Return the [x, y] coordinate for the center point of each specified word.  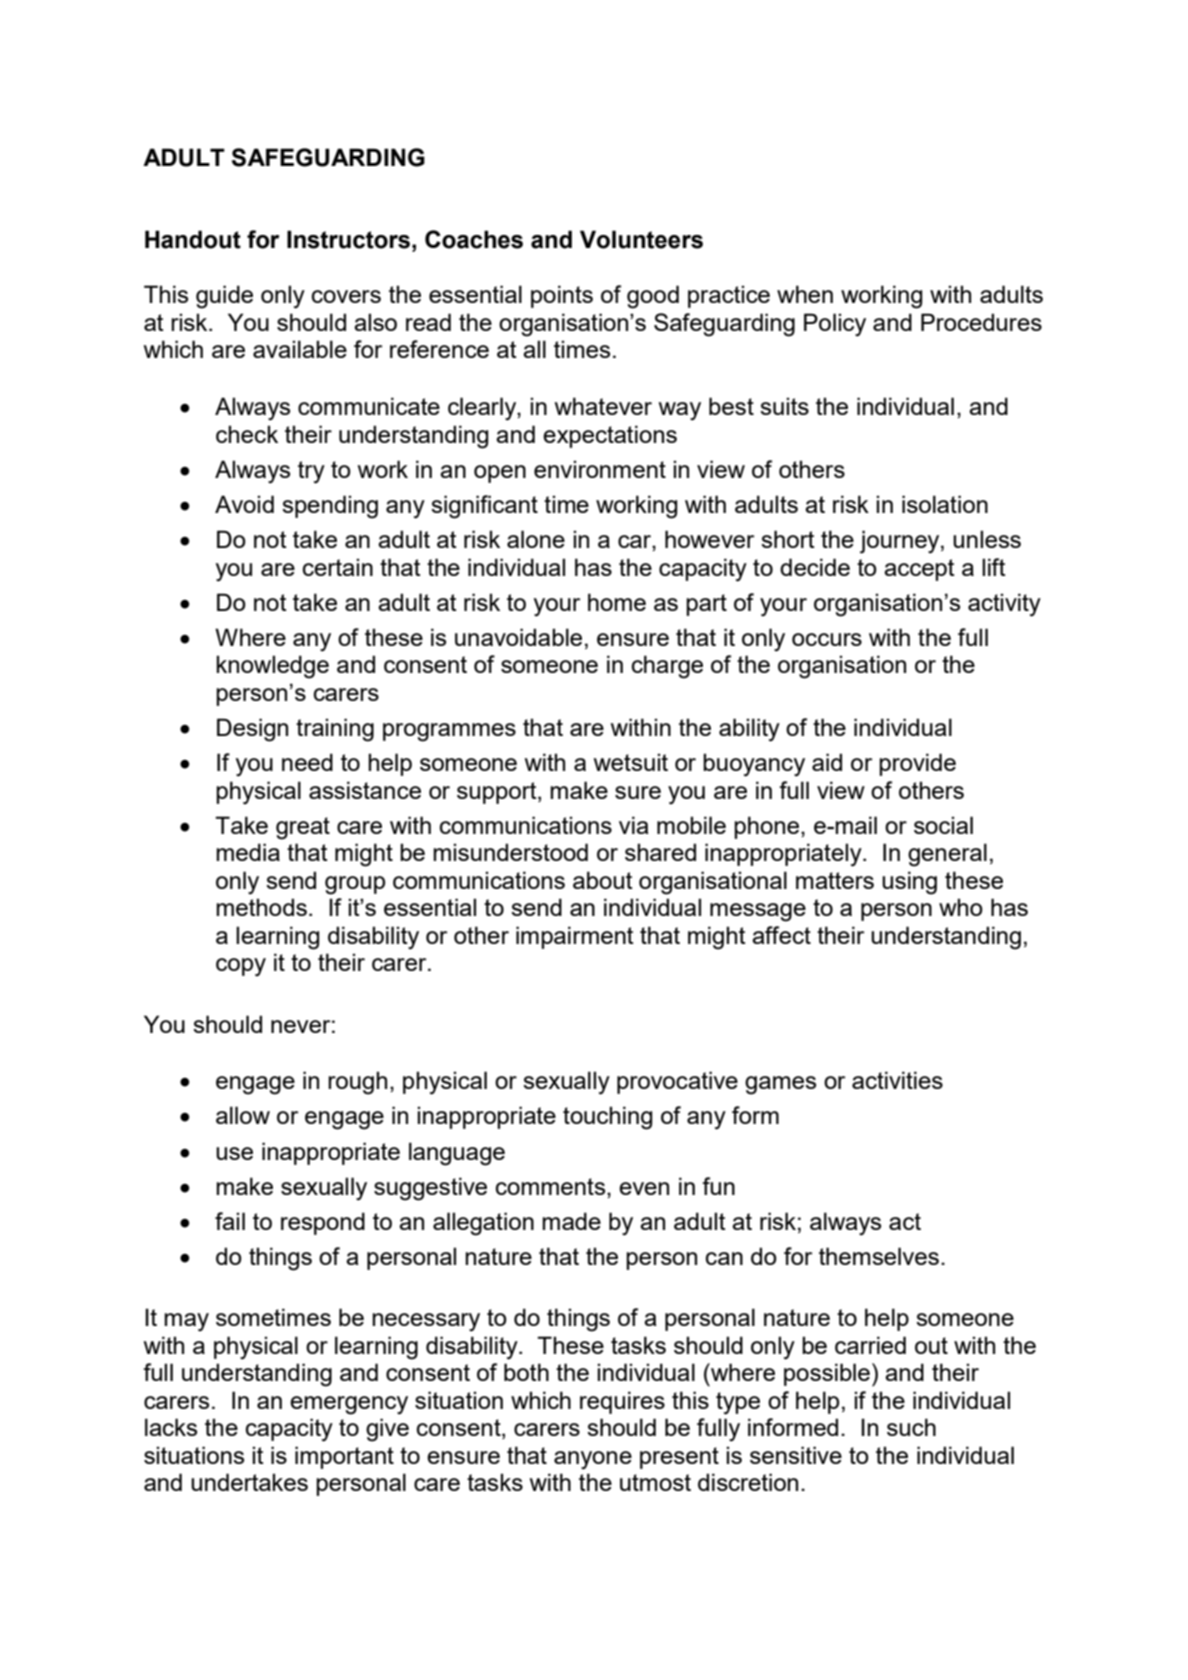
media [248, 852]
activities [897, 1080]
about [603, 880]
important [344, 1457]
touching [607, 1118]
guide [224, 297]
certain [338, 567]
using [909, 883]
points [562, 296]
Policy [835, 325]
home [617, 602]
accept [919, 570]
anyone [593, 1460]
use [234, 1153]
